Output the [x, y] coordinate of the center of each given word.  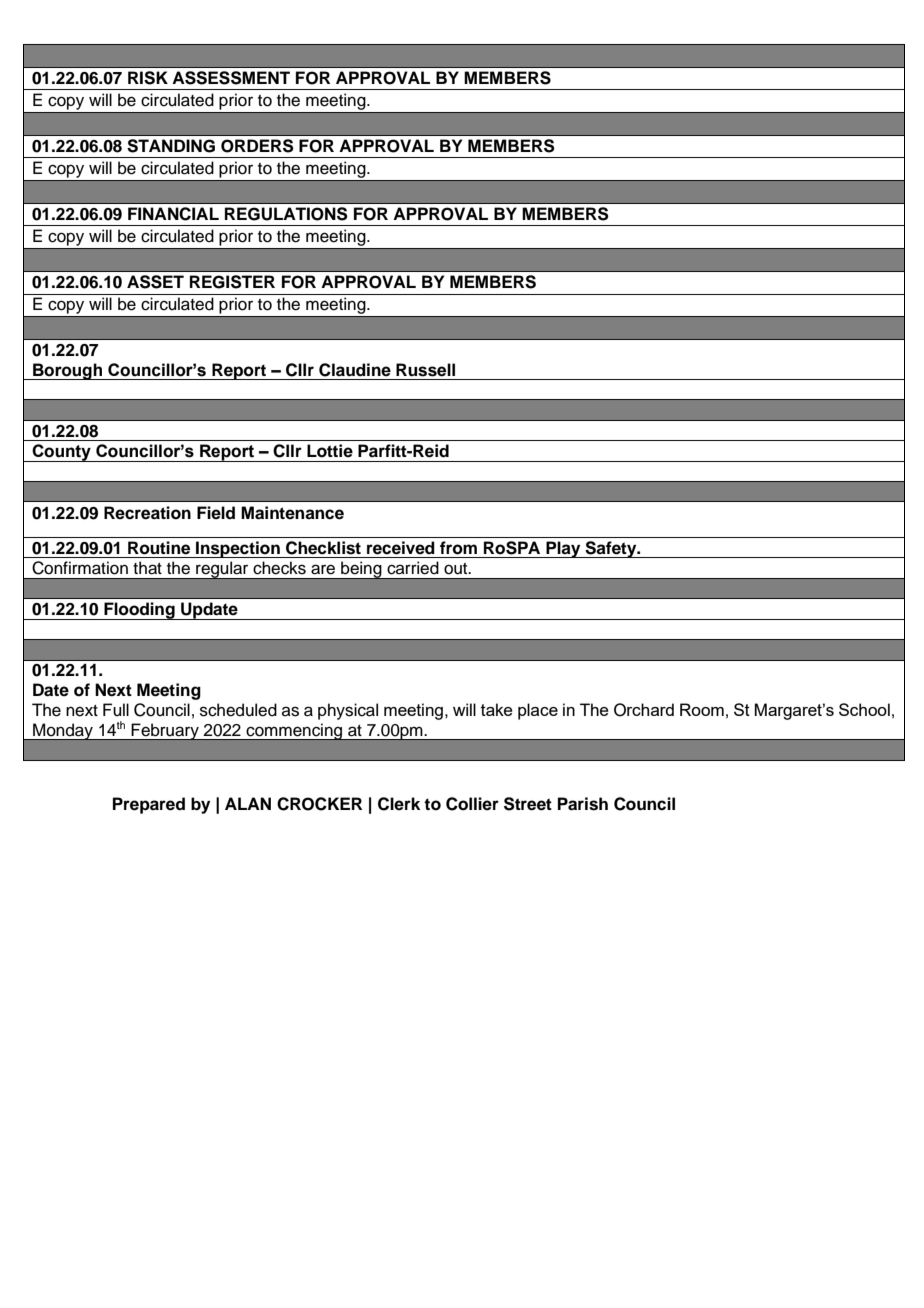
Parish [583, 804]
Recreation [147, 513]
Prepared [149, 805]
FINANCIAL [173, 214]
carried [413, 568]
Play [563, 549]
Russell [425, 370]
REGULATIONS [286, 214]
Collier [472, 804]
